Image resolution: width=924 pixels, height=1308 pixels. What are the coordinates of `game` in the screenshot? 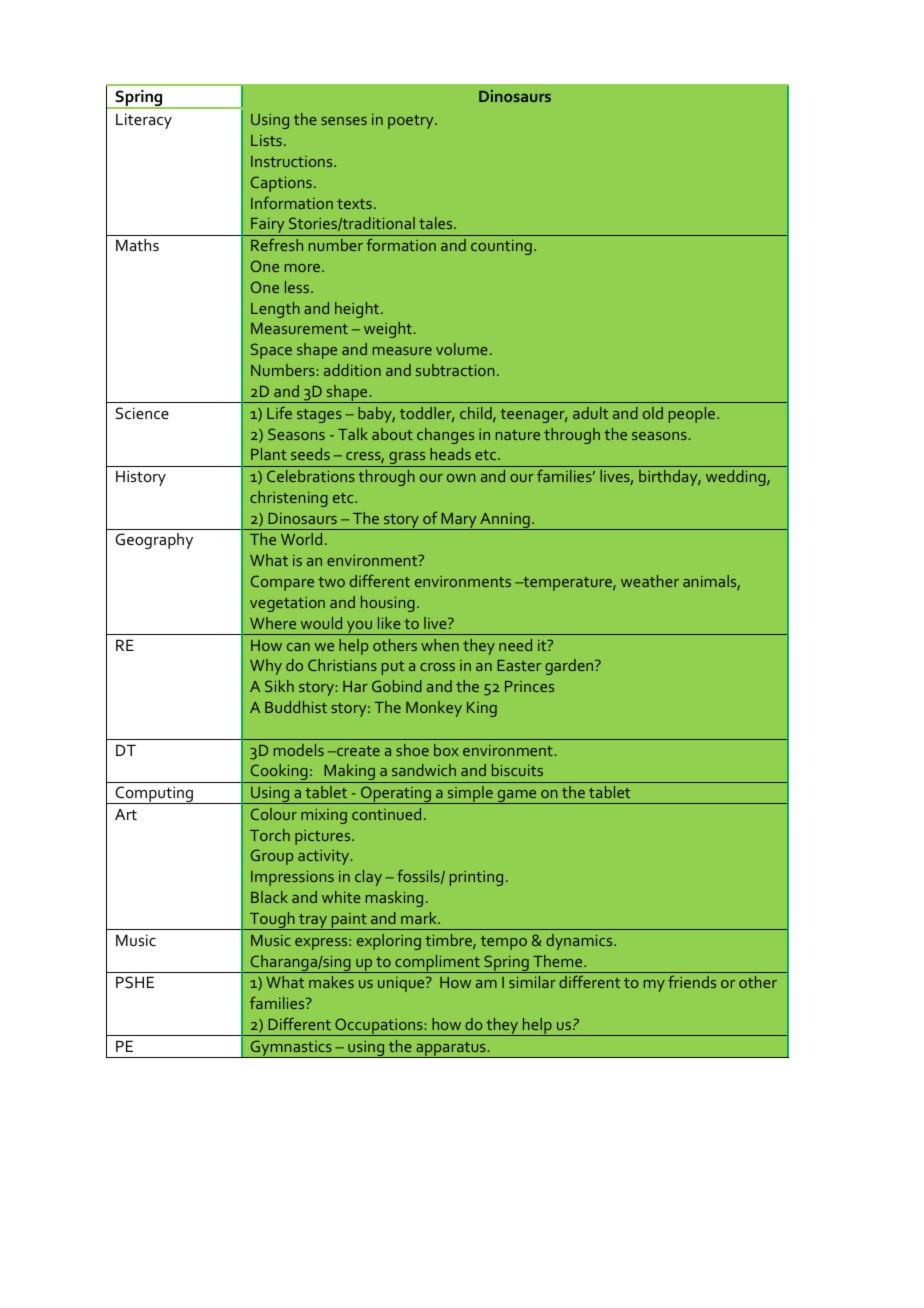 It's located at (517, 797).
